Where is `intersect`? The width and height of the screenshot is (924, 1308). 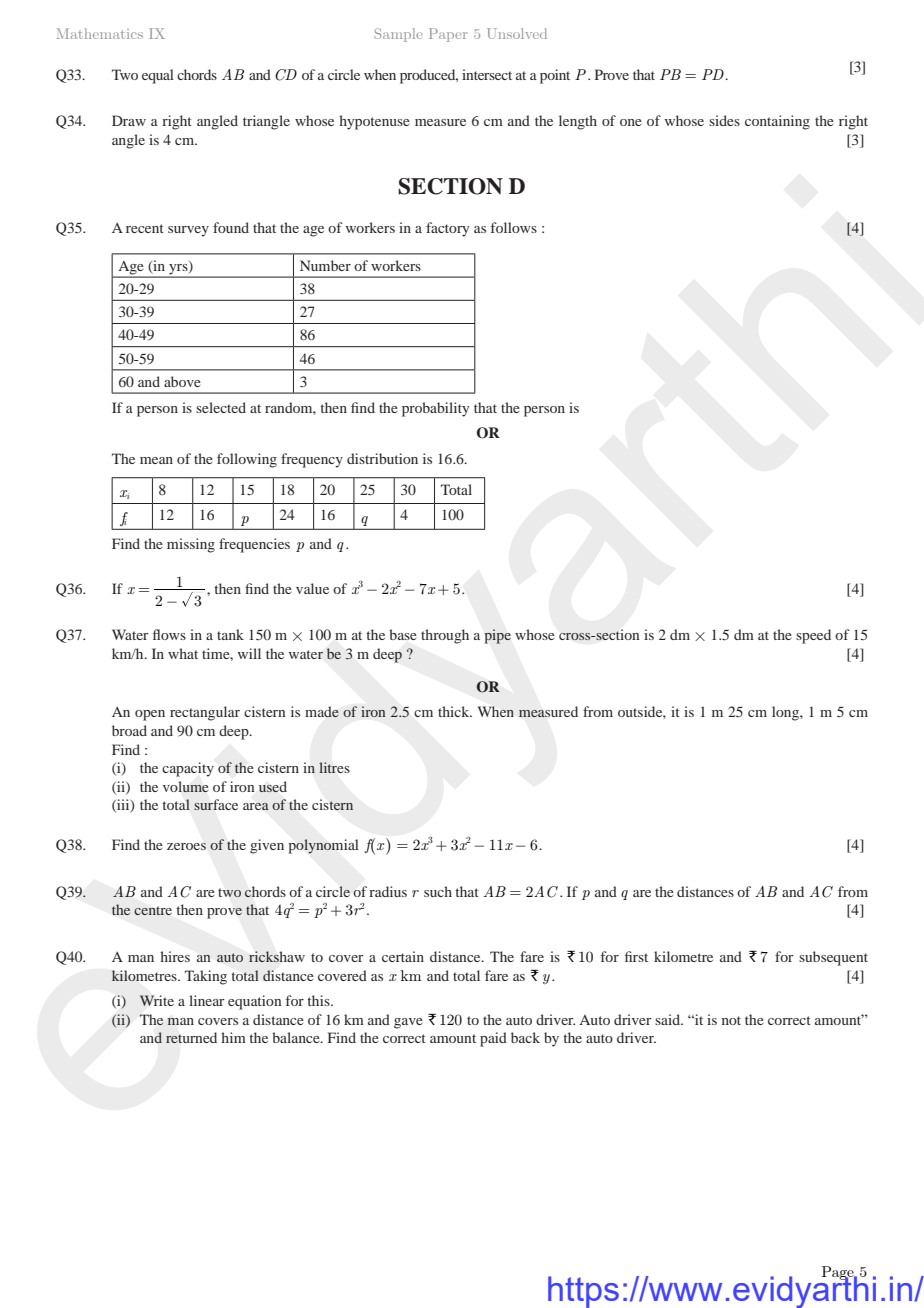 intersect is located at coordinates (487, 74).
